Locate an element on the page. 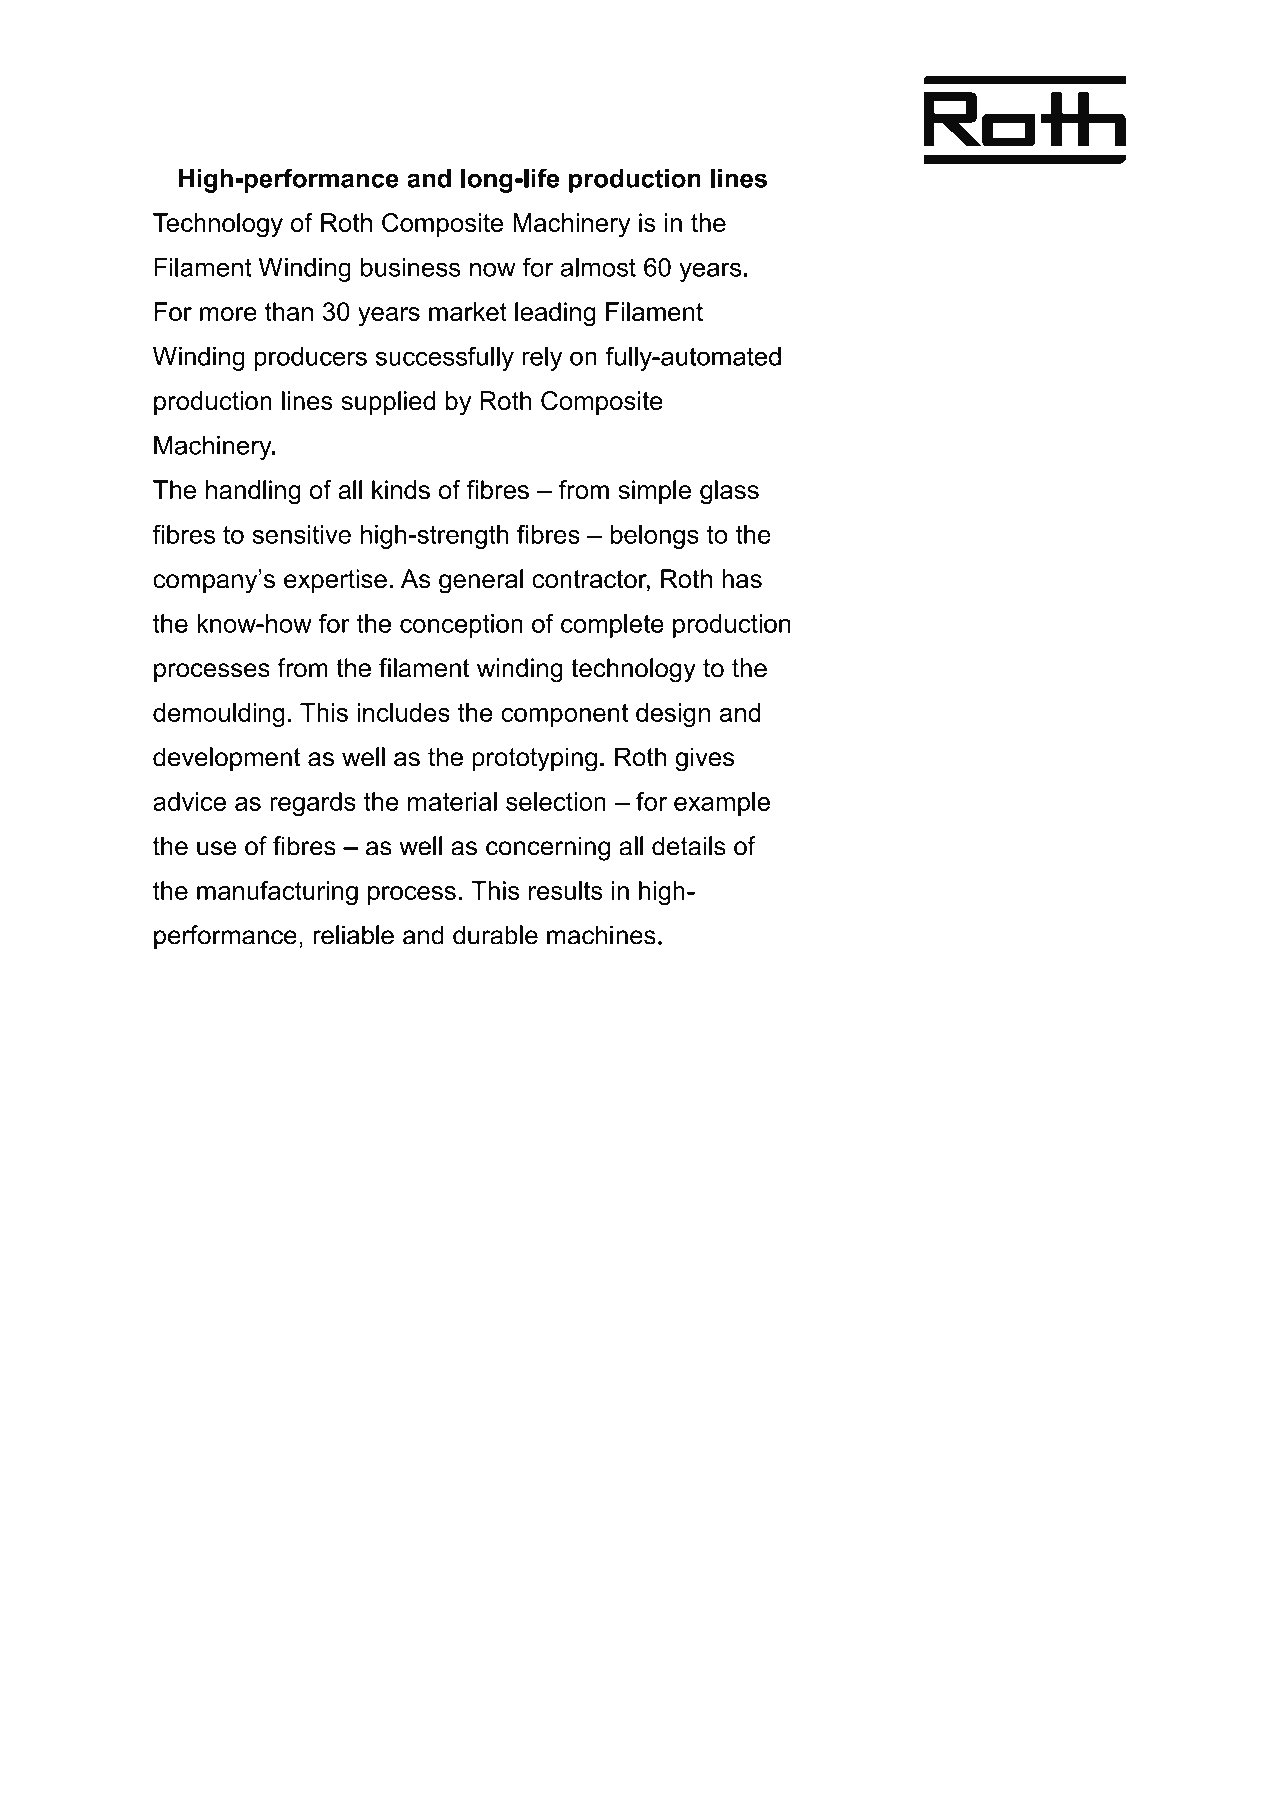 This document has width=1280, height=1810. general is located at coordinates (481, 581).
